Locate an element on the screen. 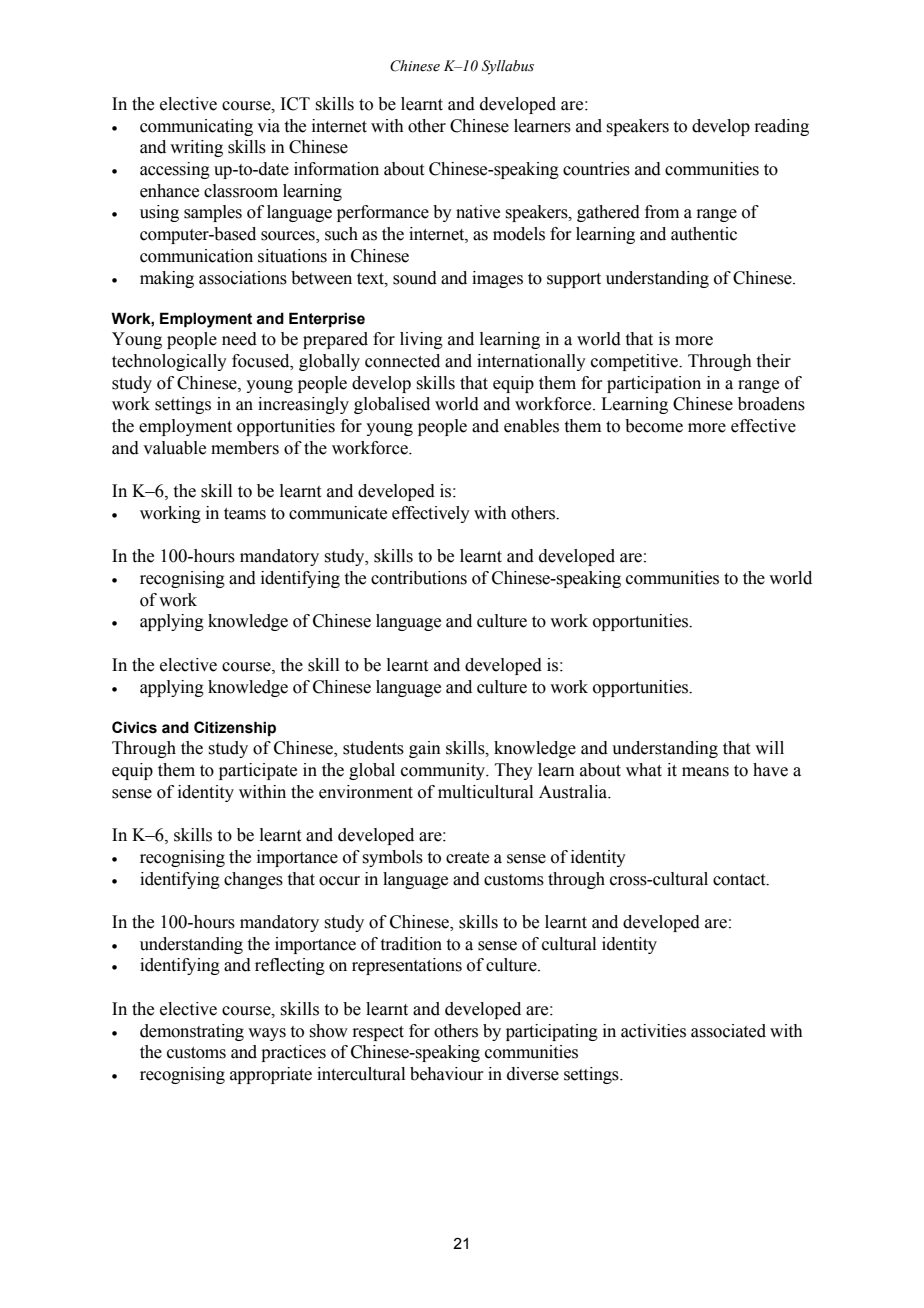 This screenshot has width=924, height=1308. communicating is located at coordinates (196, 127).
